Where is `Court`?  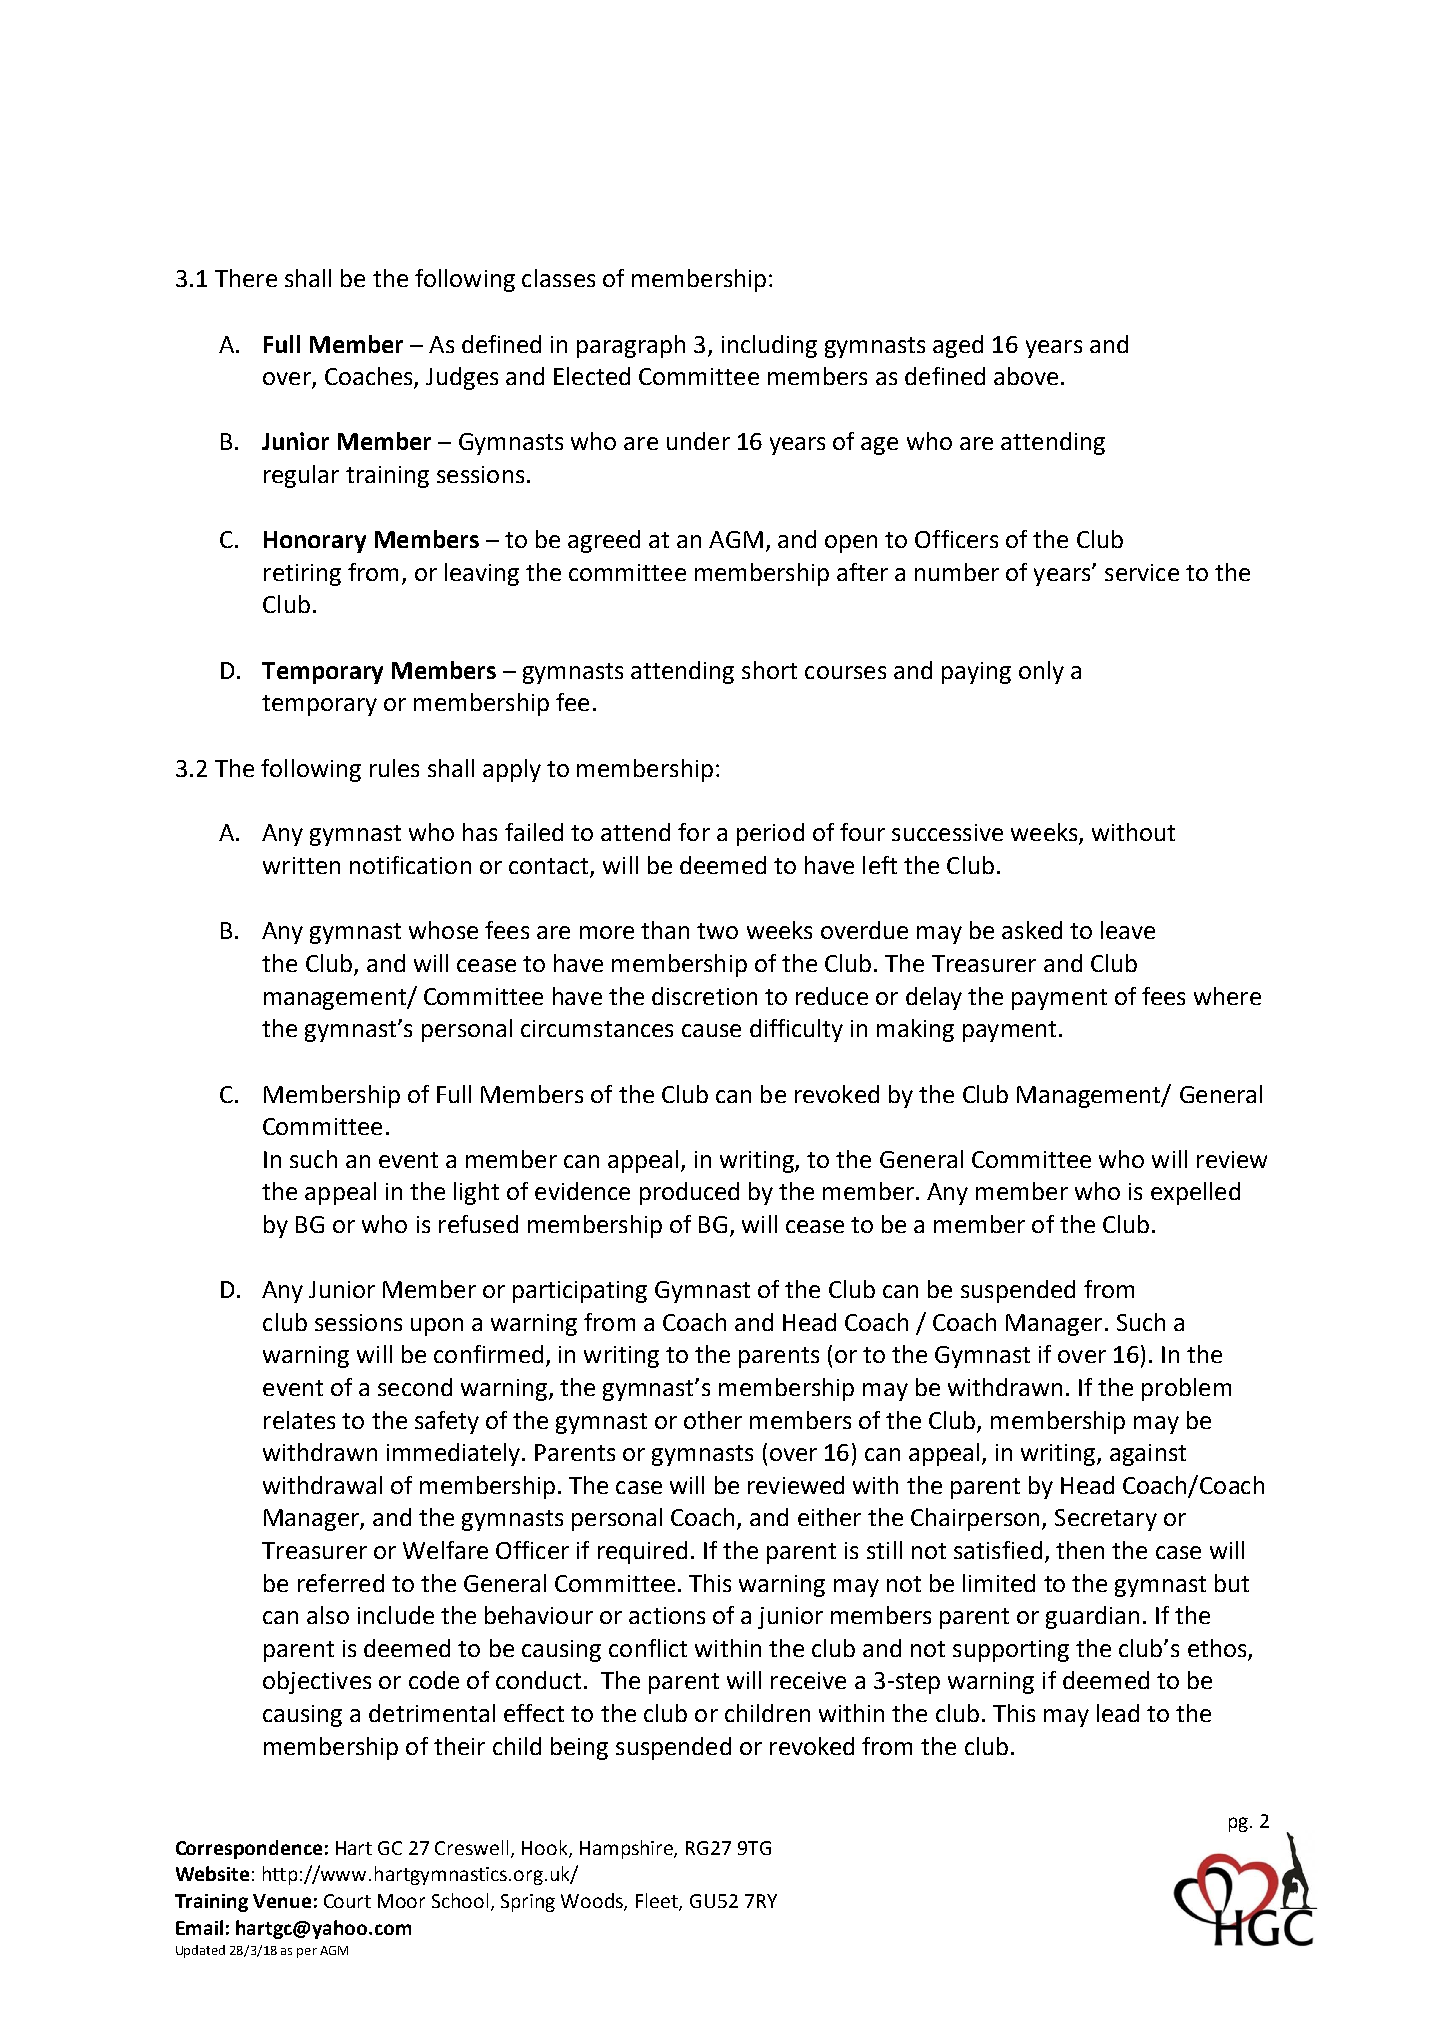
Court is located at coordinates (347, 1901).
